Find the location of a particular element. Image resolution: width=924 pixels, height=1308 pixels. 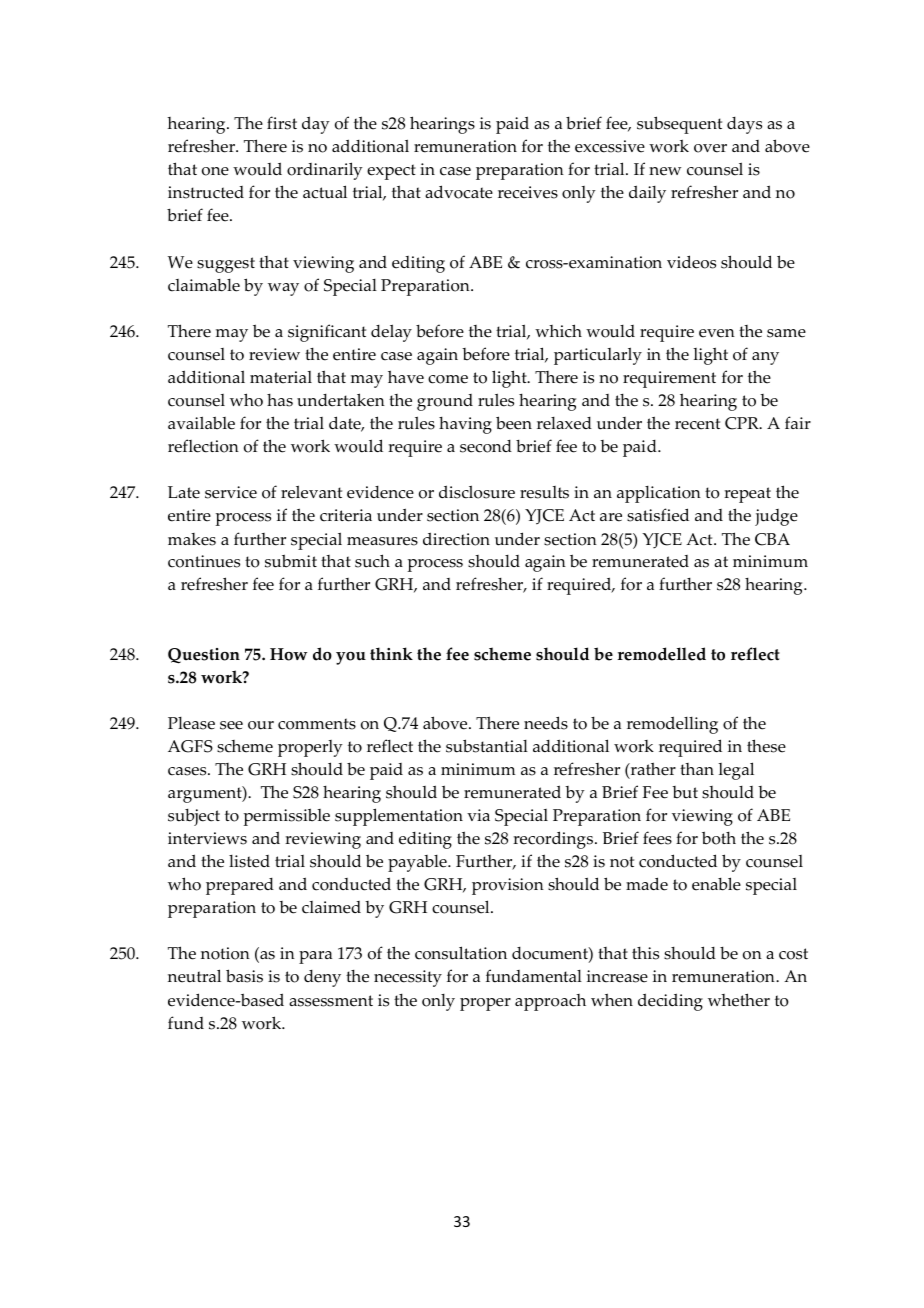

legal is located at coordinates (736, 771).
